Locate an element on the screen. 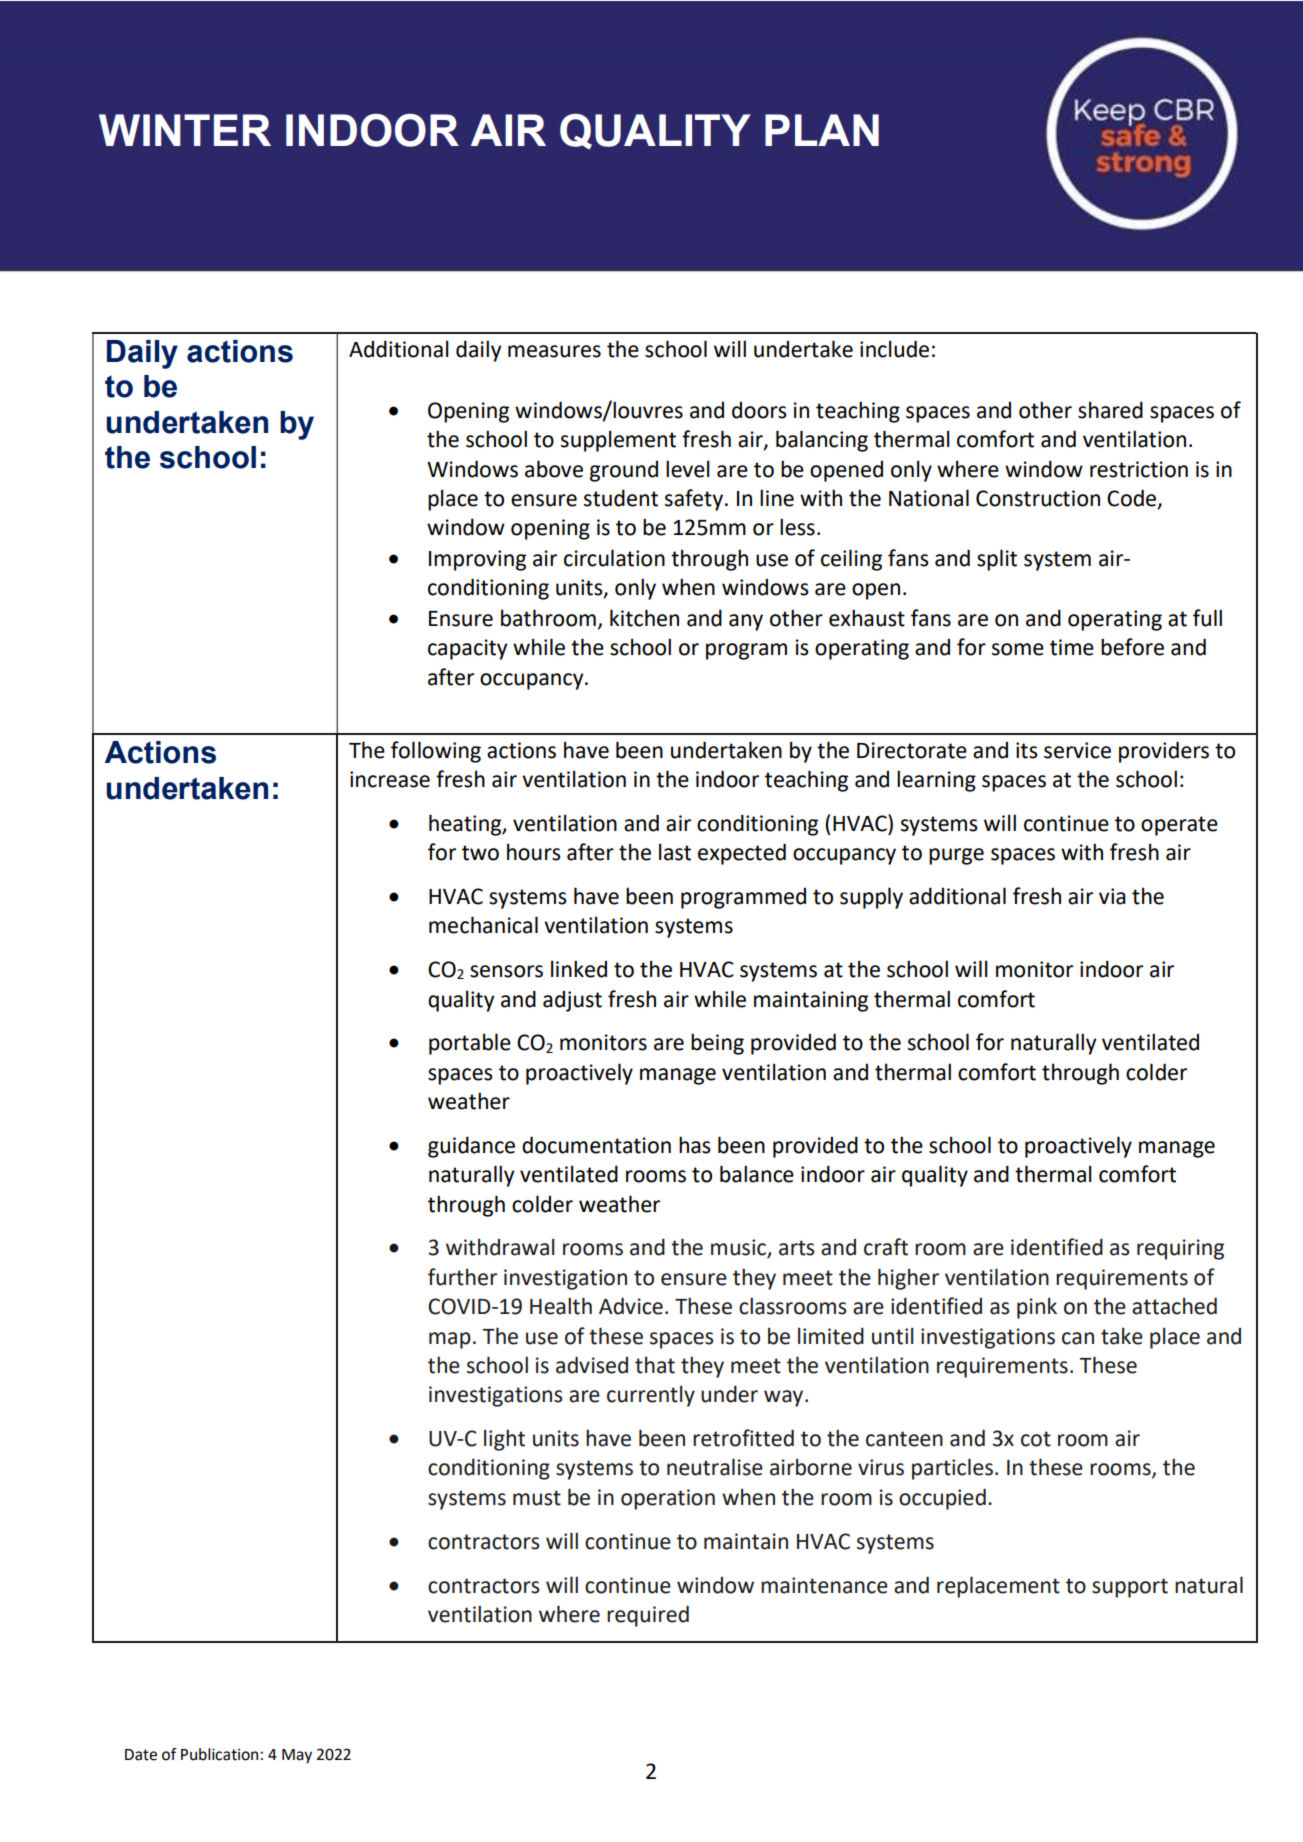 The width and height of the screenshot is (1303, 1842). guidance is located at coordinates (471, 1147).
